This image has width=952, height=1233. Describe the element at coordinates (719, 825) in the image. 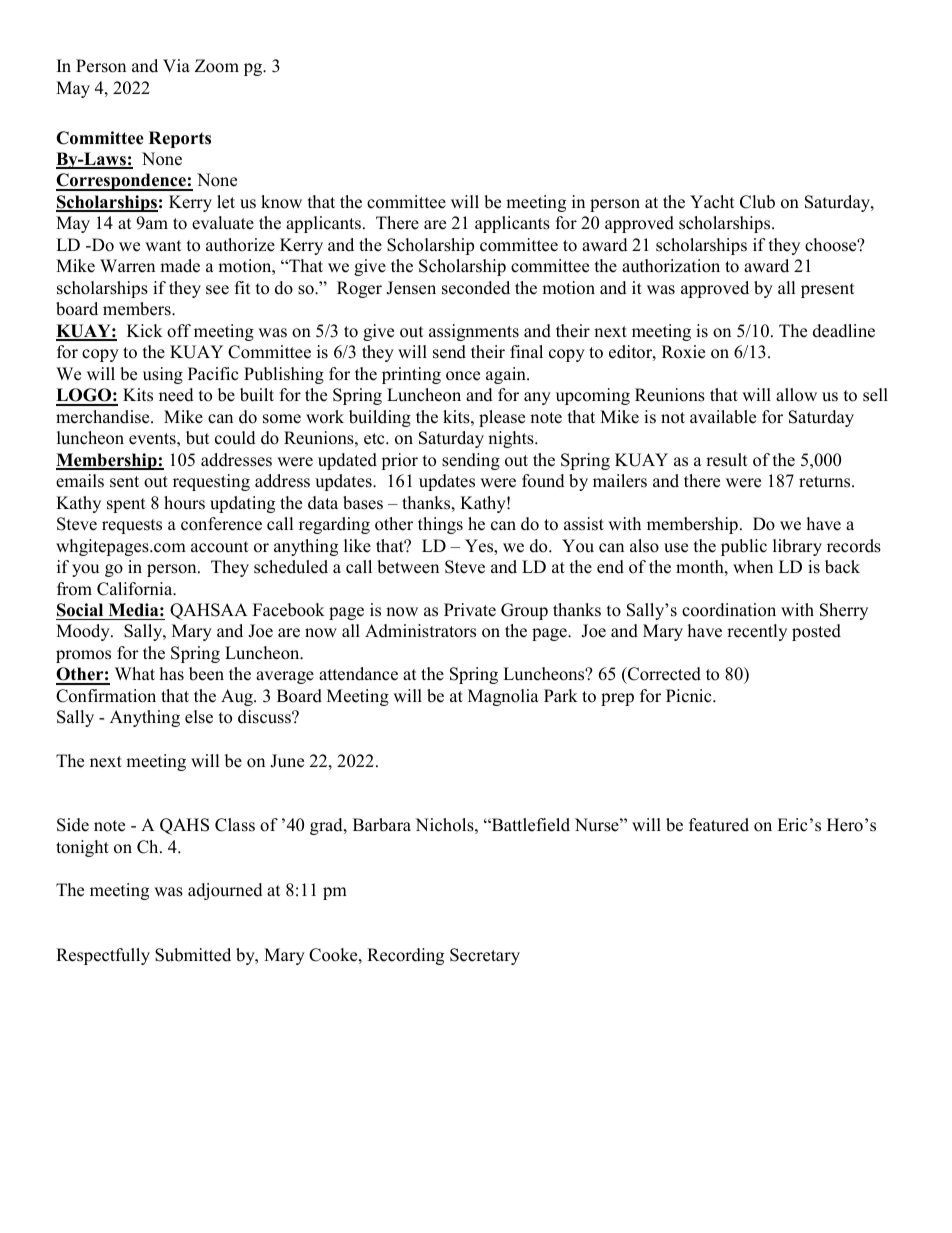

I see `featured` at that location.
